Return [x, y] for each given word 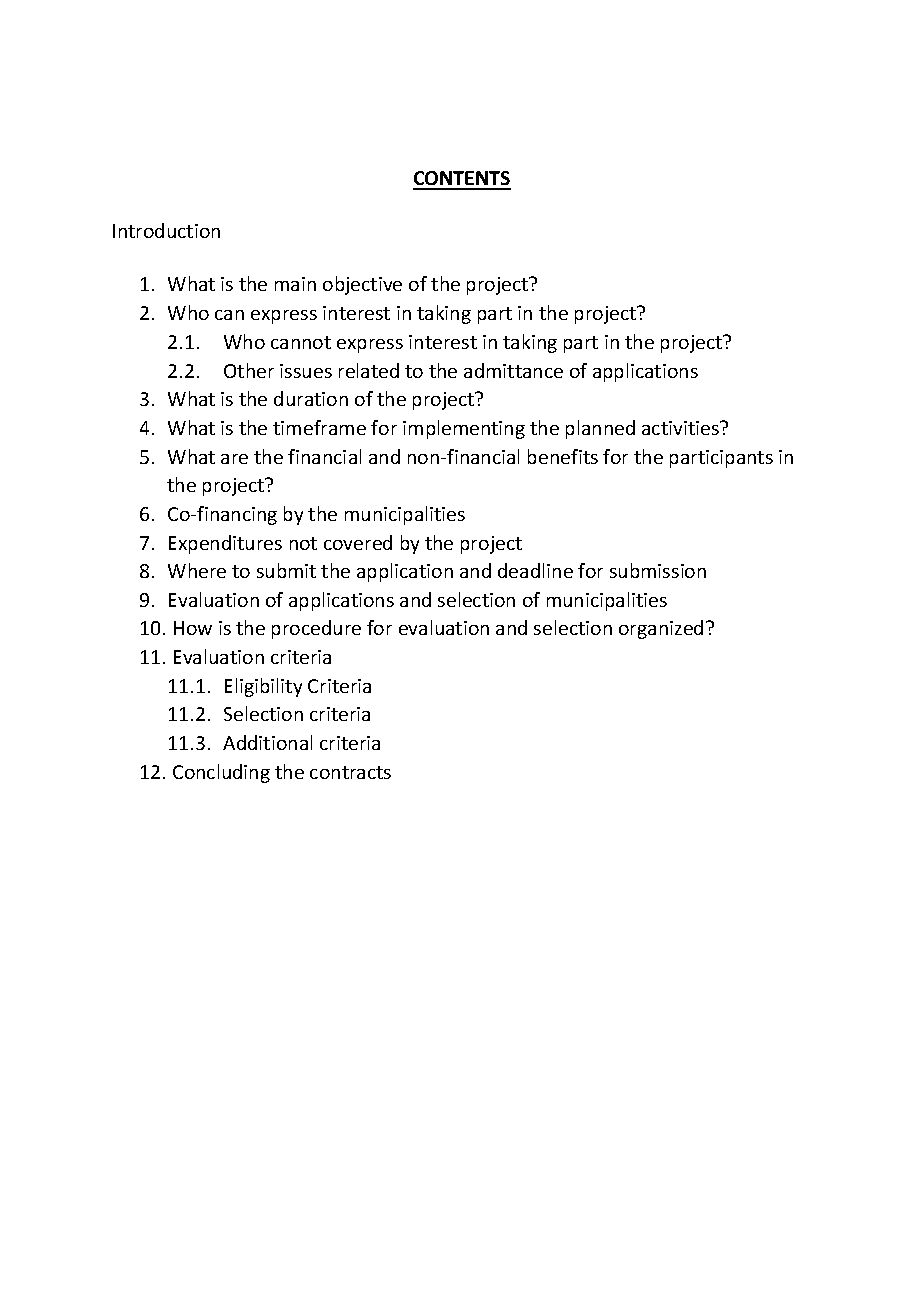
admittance [513, 370]
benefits [563, 456]
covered [358, 542]
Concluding [221, 773]
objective [362, 285]
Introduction [166, 230]
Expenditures [225, 544]
